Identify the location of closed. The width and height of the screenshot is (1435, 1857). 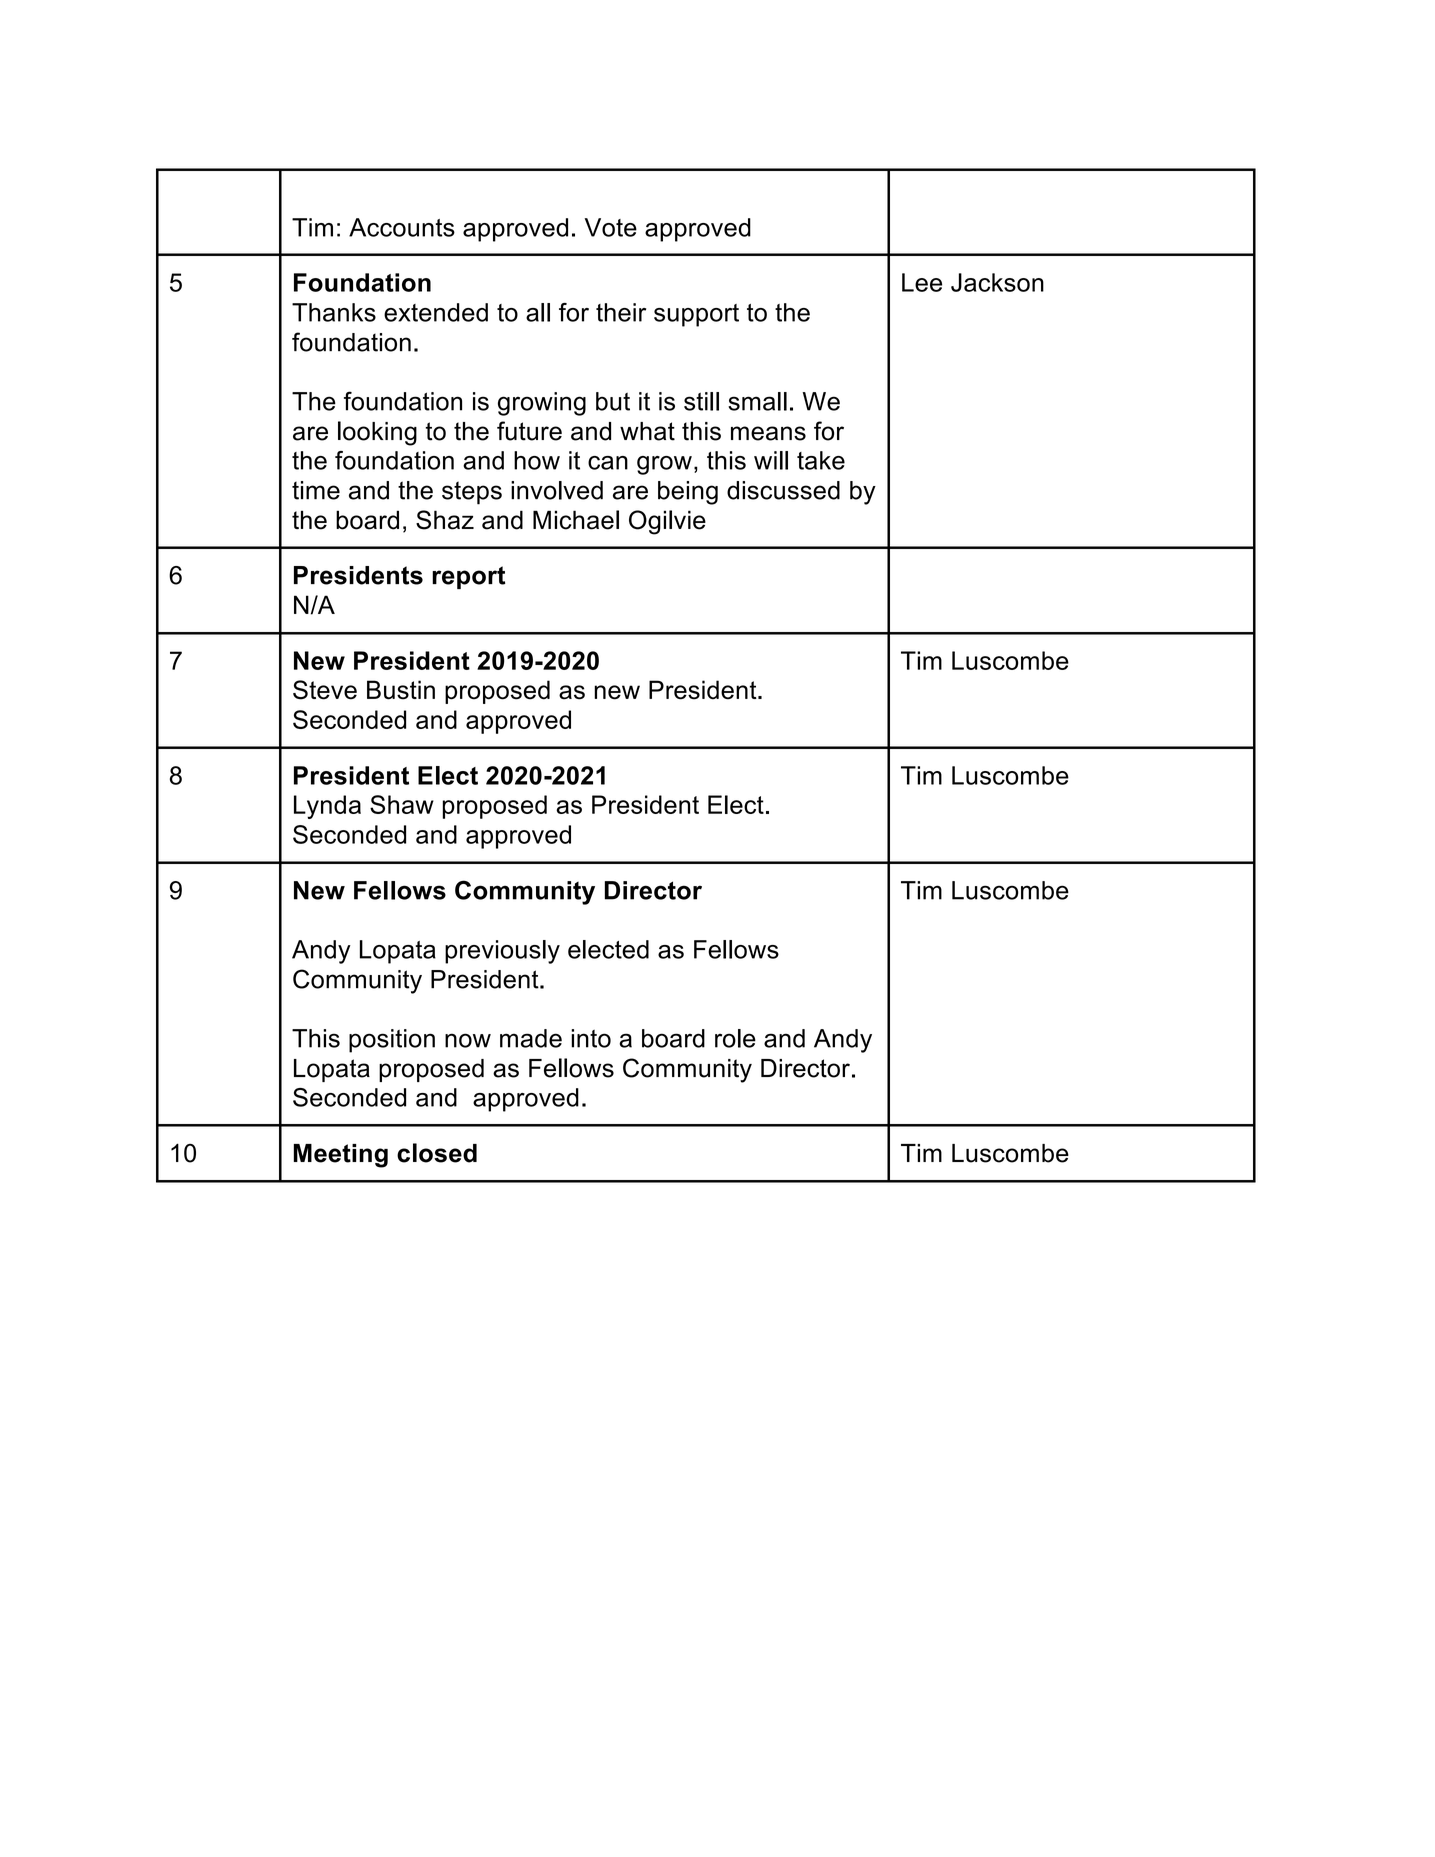
(437, 1153).
